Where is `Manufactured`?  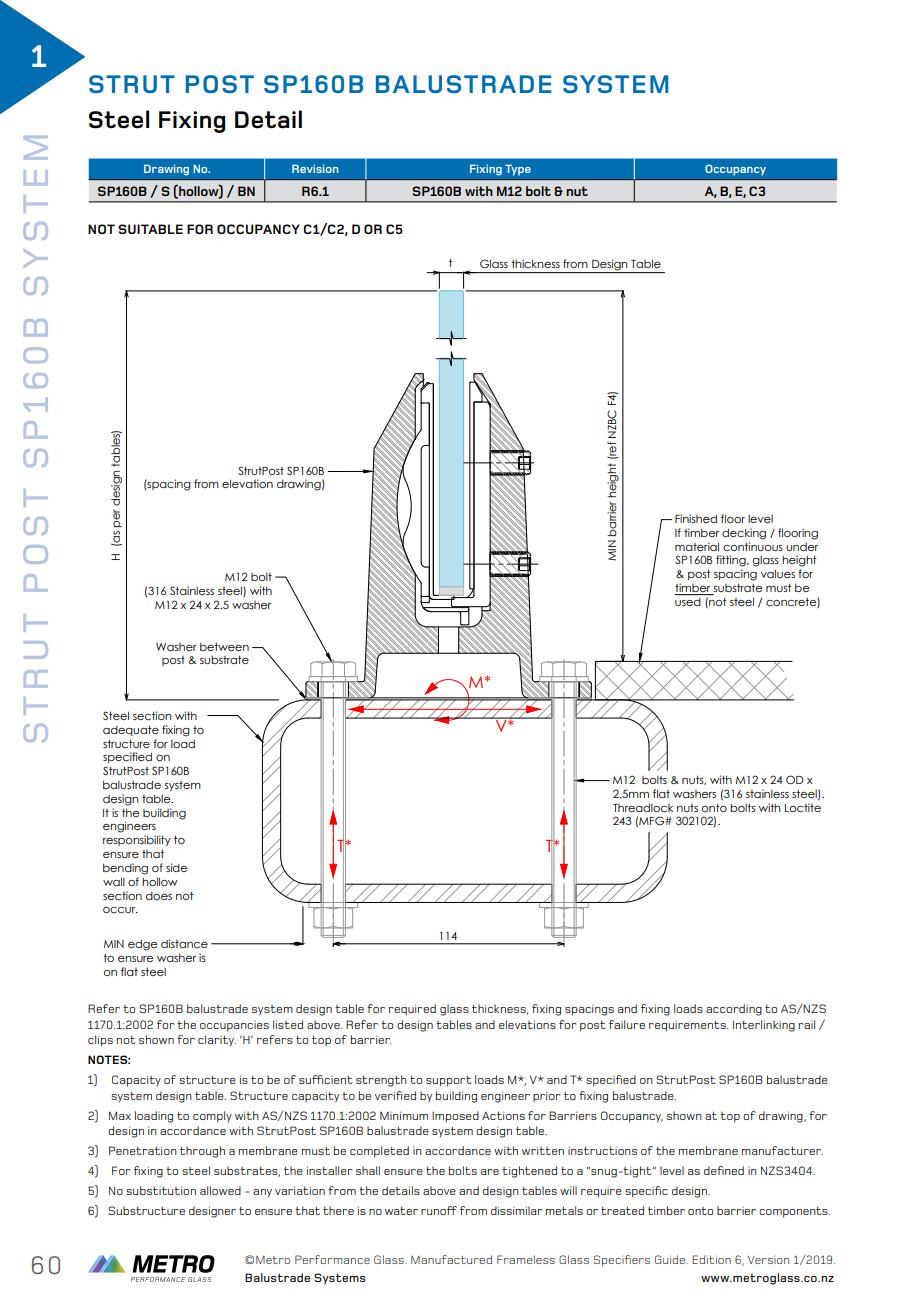 Manufactured is located at coordinates (451, 1259).
